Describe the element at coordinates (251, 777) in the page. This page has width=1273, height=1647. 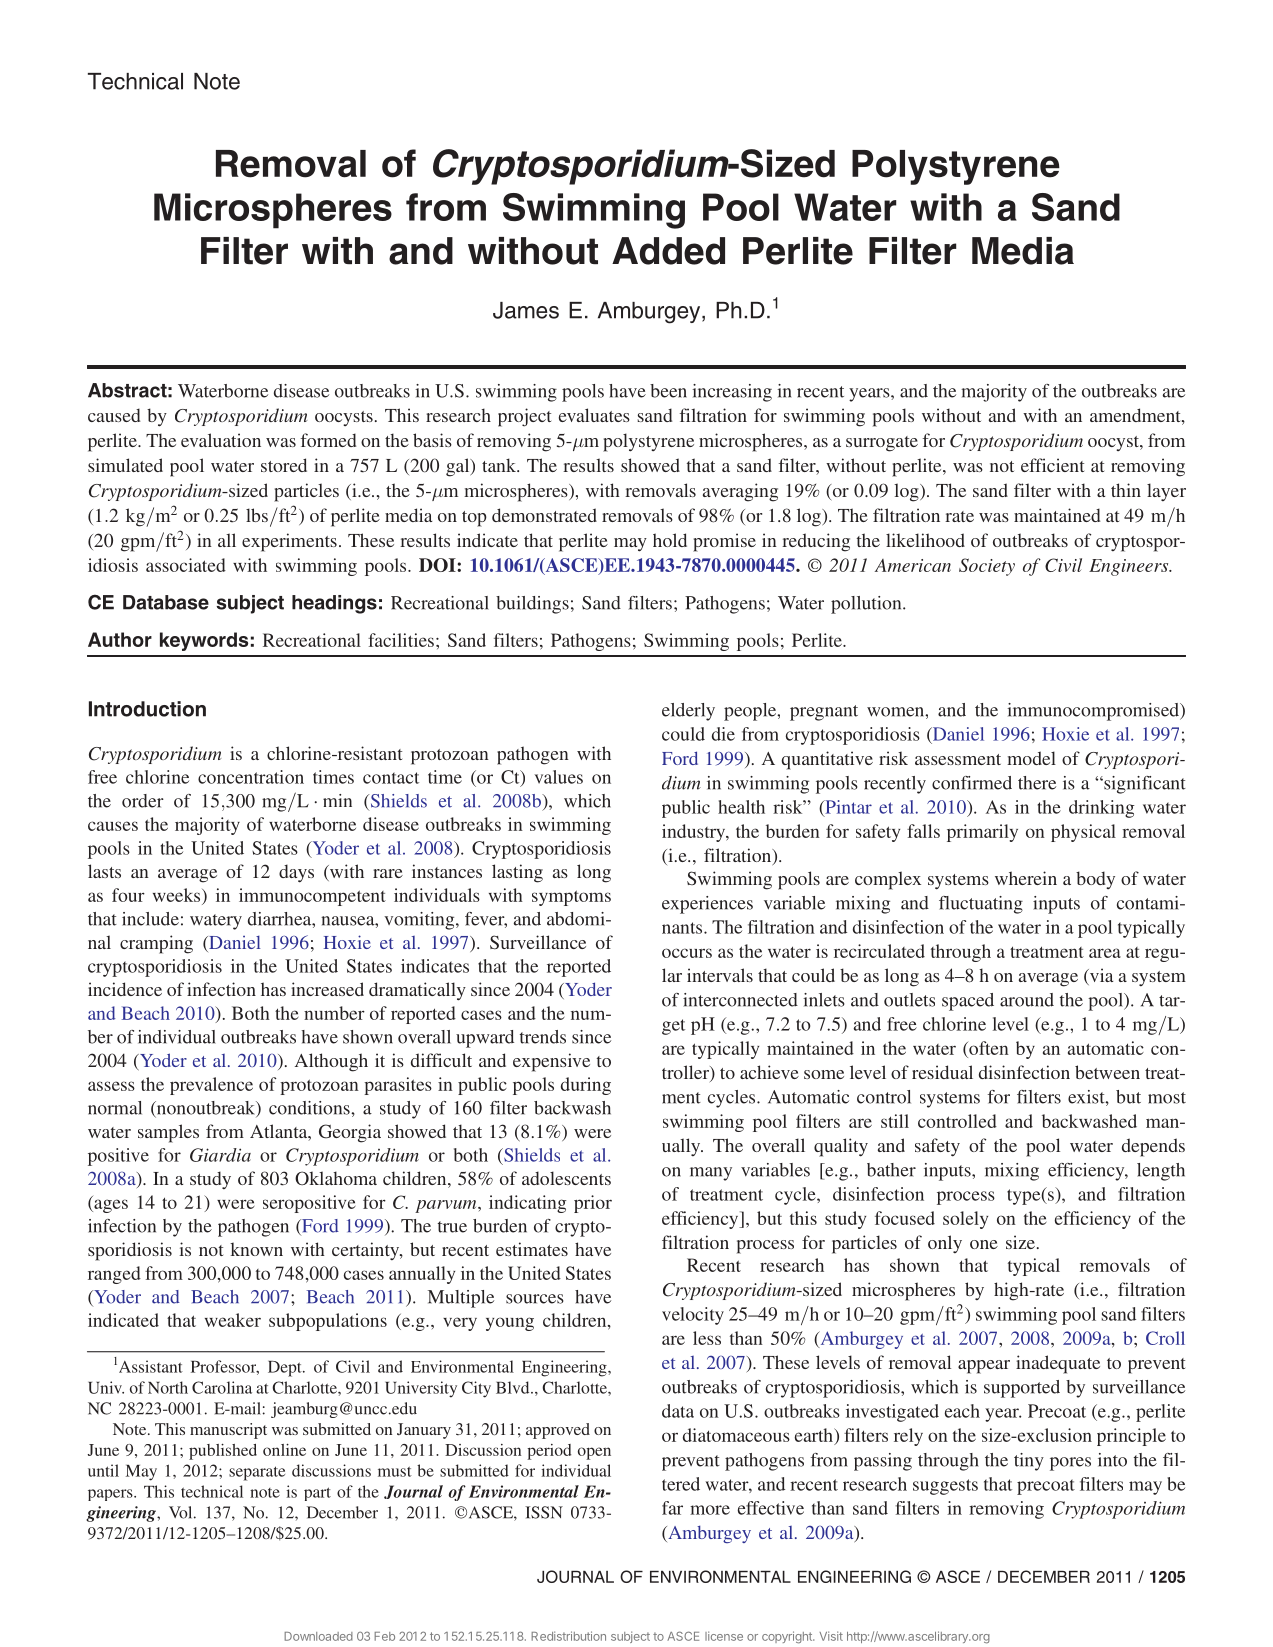
I see `concentration` at that location.
